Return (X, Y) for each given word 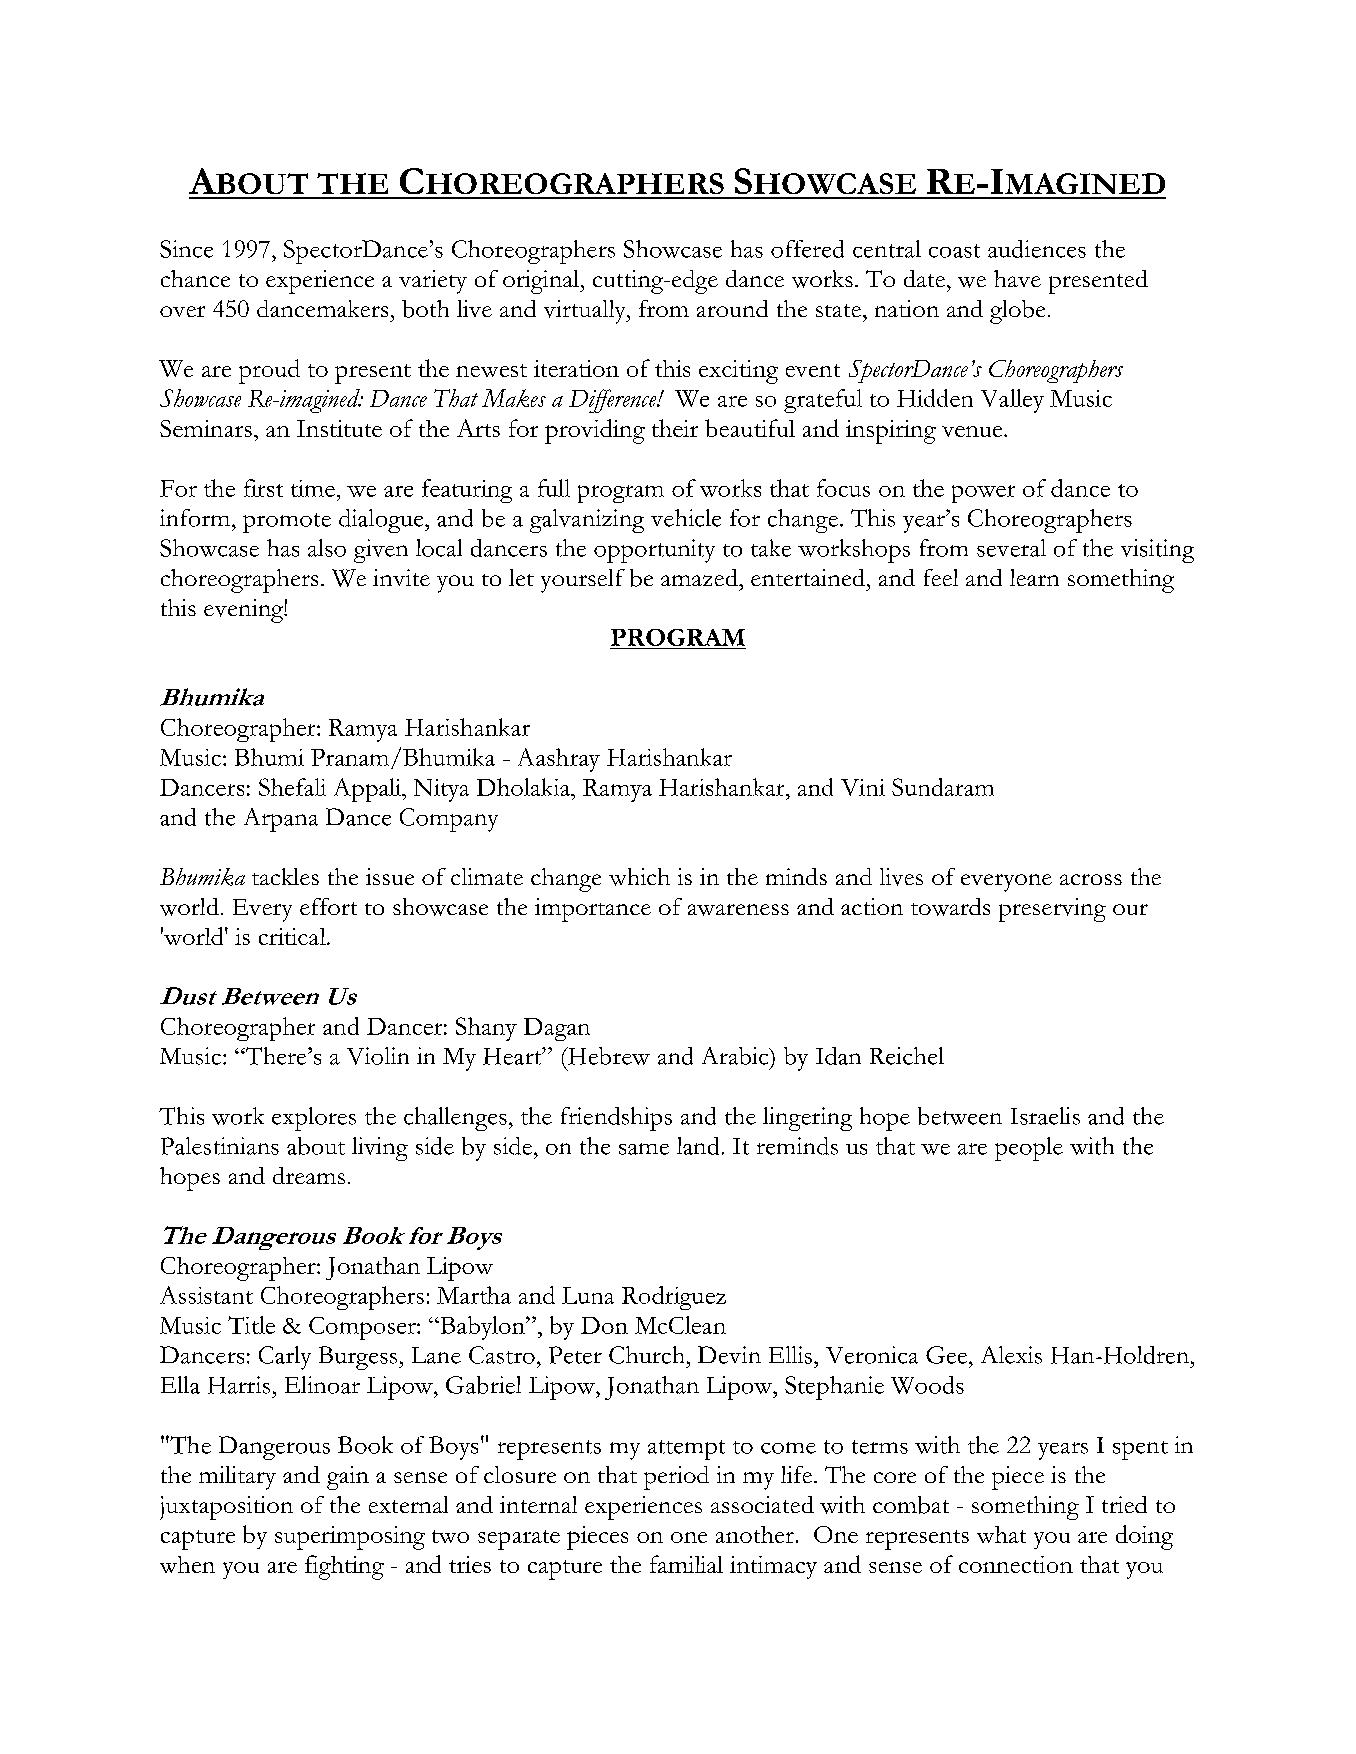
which (639, 877)
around (732, 308)
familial (686, 1564)
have (1017, 278)
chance (195, 278)
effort (328, 906)
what (1001, 1534)
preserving (1052, 910)
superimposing (350, 1538)
